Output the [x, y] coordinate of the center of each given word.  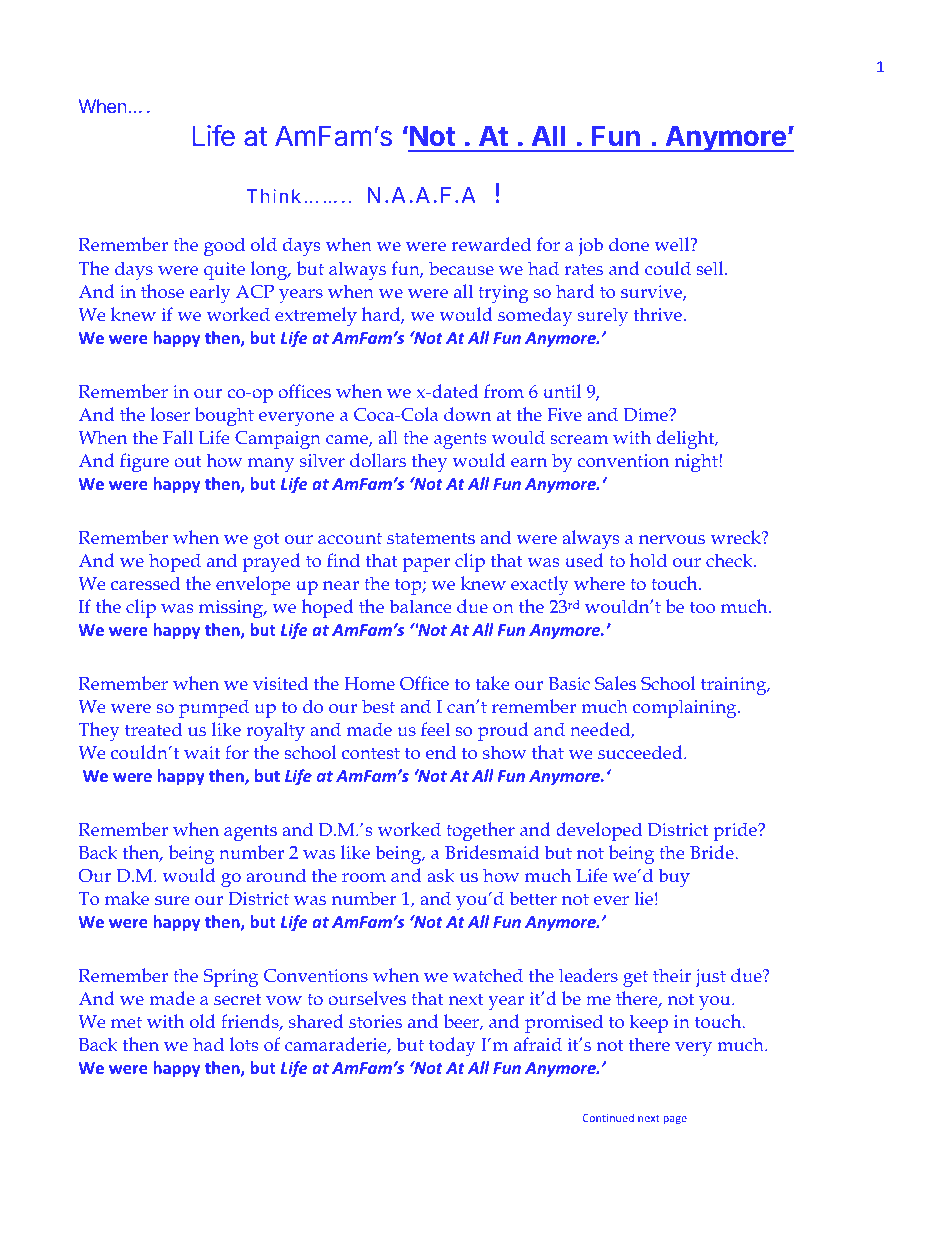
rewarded [491, 244]
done [629, 244]
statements [431, 538]
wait [202, 752]
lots [244, 1044]
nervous [672, 539]
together [480, 831]
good [224, 246]
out [188, 461]
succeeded [641, 752]
